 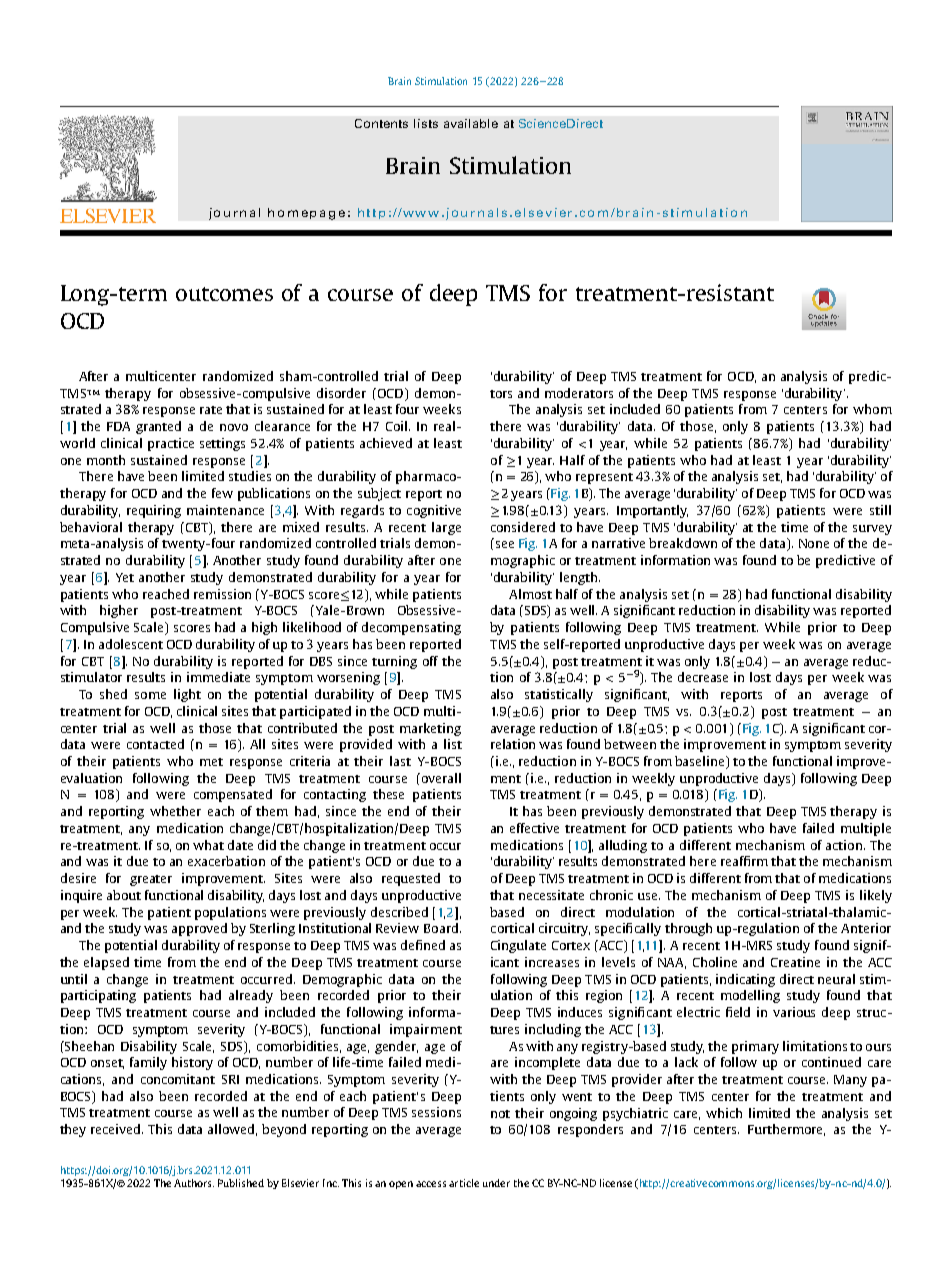 What do you see at coordinates (306, 214) in the screenshot?
I see `homepage` at bounding box center [306, 214].
